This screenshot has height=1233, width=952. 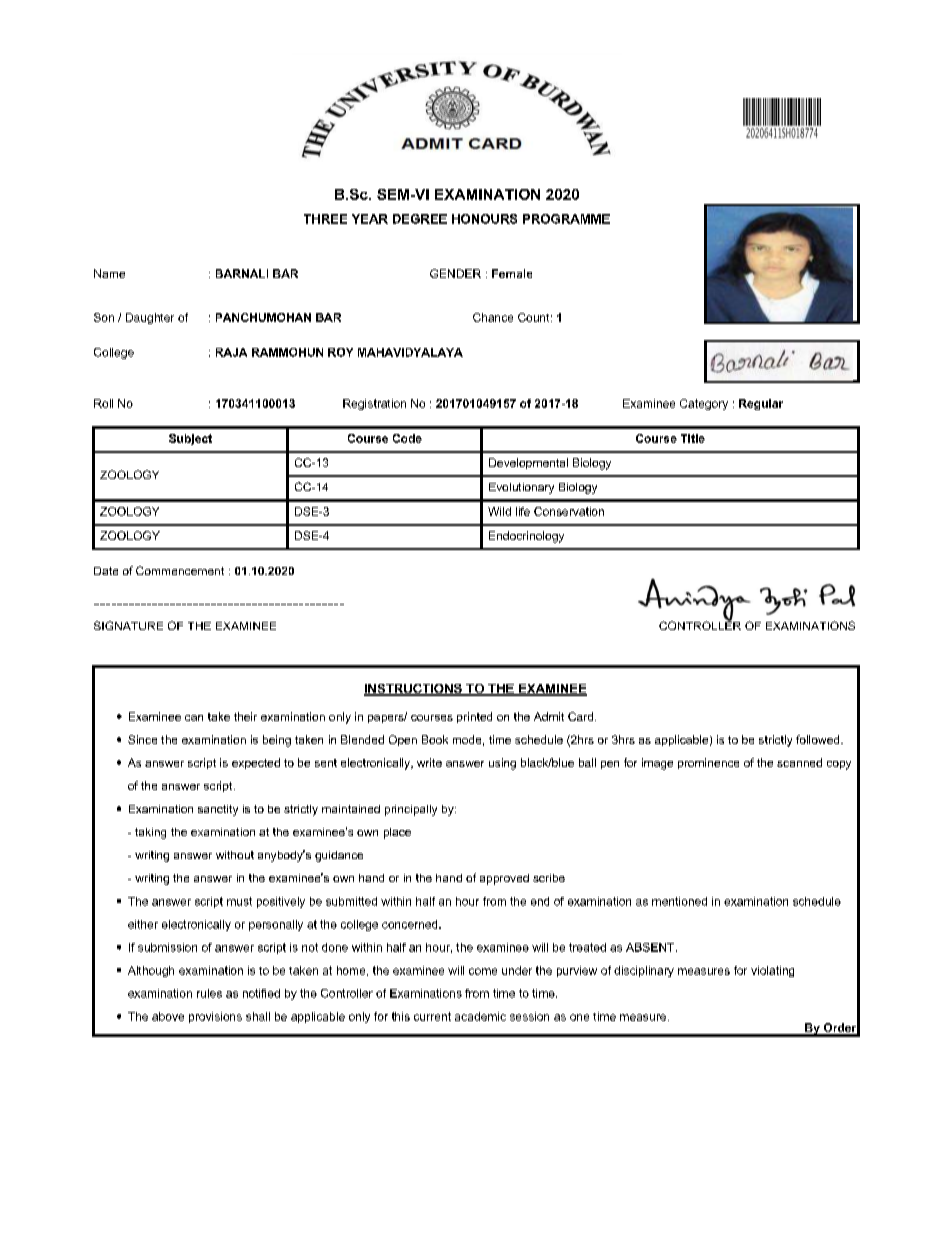 What do you see at coordinates (209, 993) in the screenshot?
I see `rules` at bounding box center [209, 993].
